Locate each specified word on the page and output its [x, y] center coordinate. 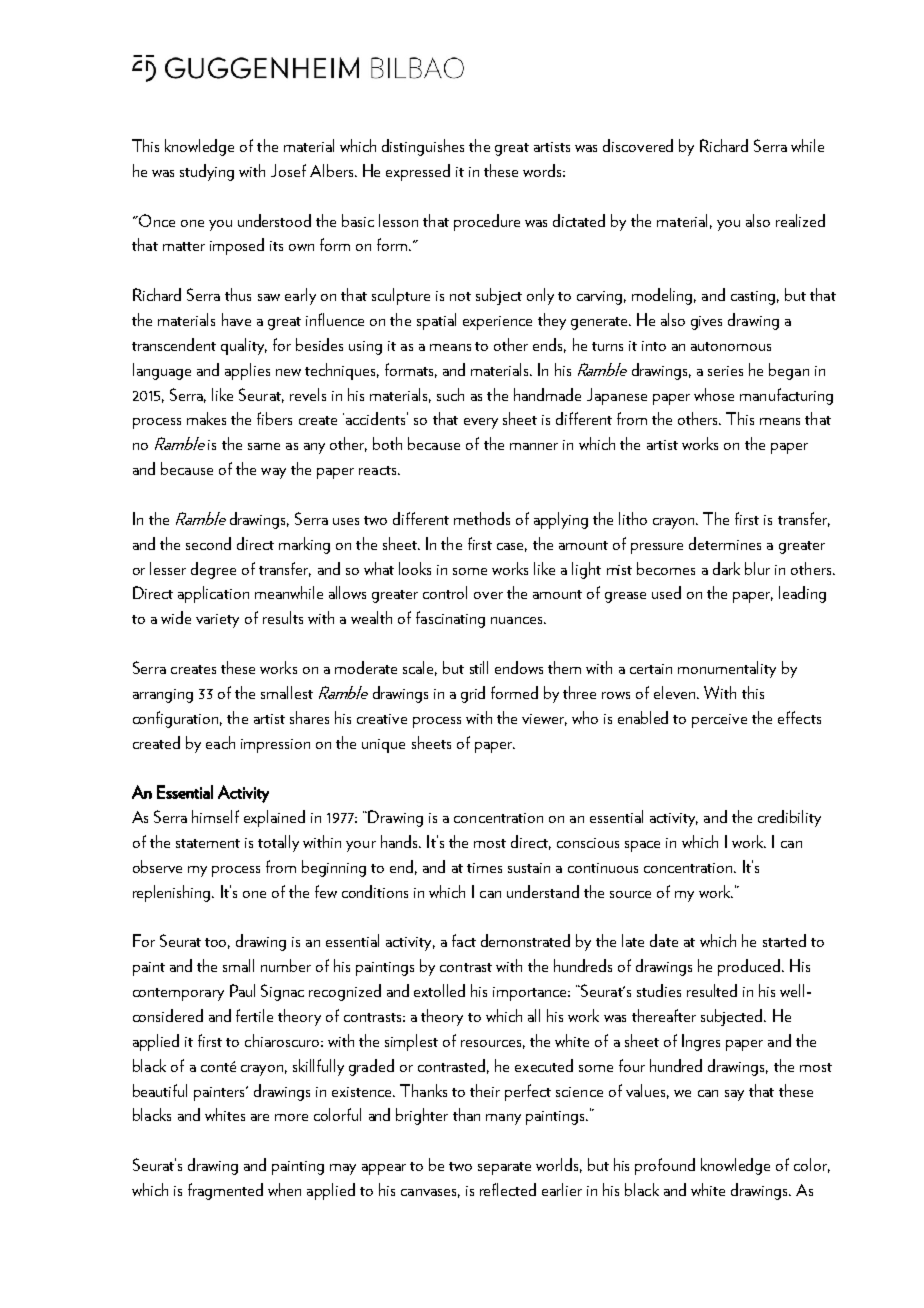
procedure [487, 222]
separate [504, 1168]
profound [665, 1166]
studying [207, 172]
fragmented [225, 1191]
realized [800, 220]
